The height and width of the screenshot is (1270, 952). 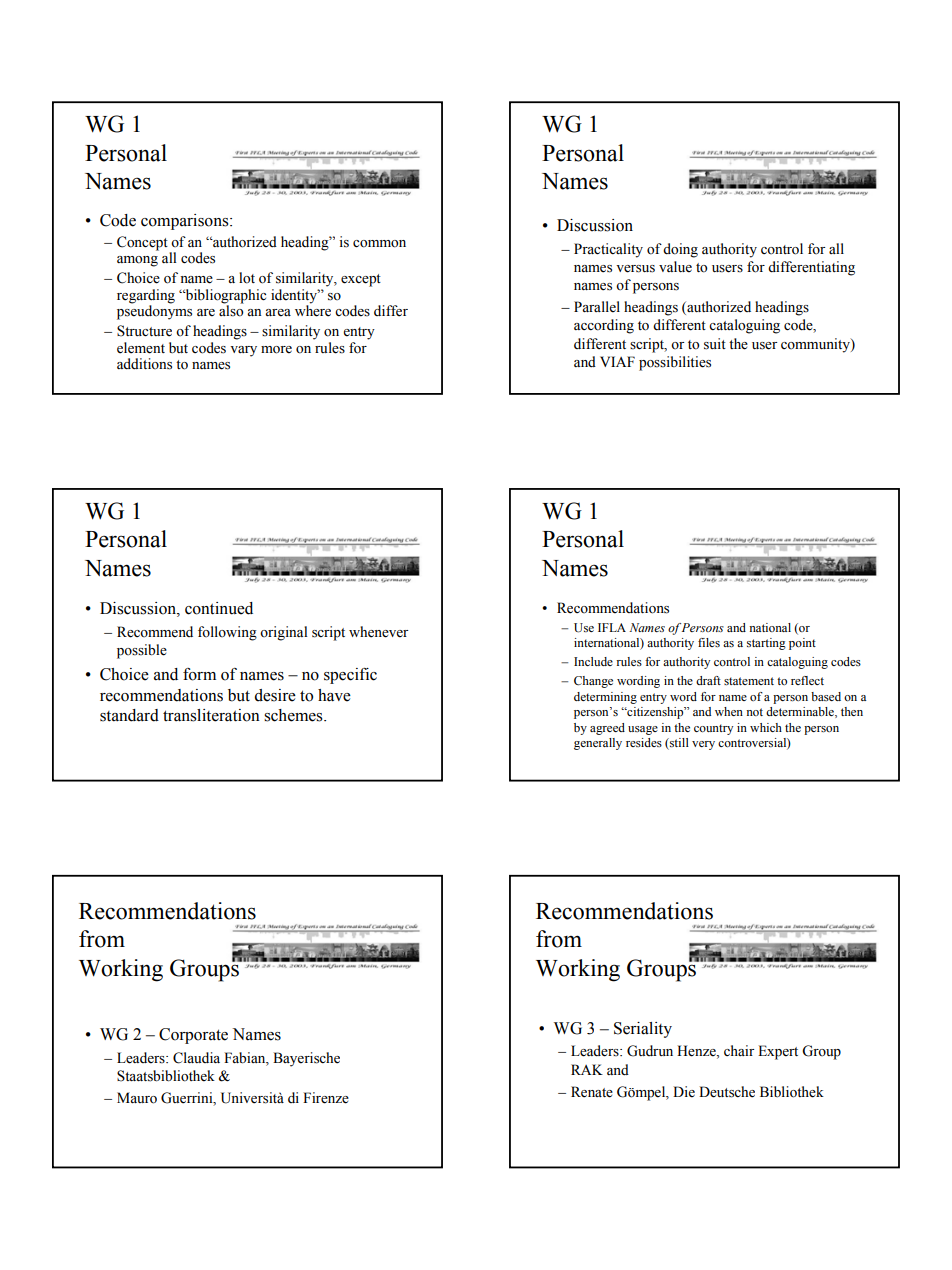 What do you see at coordinates (379, 244) in the screenshot?
I see `common` at bounding box center [379, 244].
